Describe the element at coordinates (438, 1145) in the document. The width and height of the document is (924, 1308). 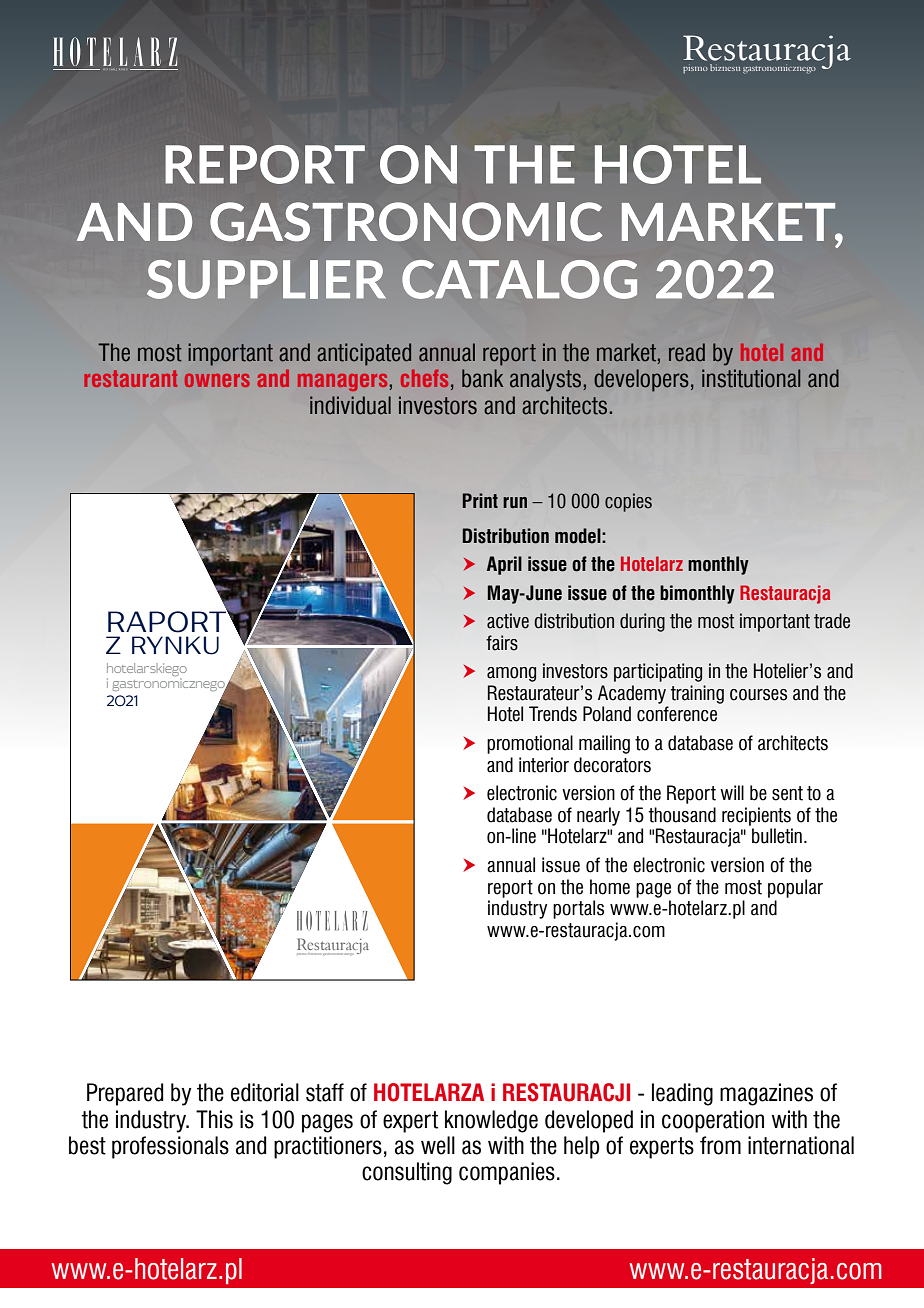
I see `well` at that location.
